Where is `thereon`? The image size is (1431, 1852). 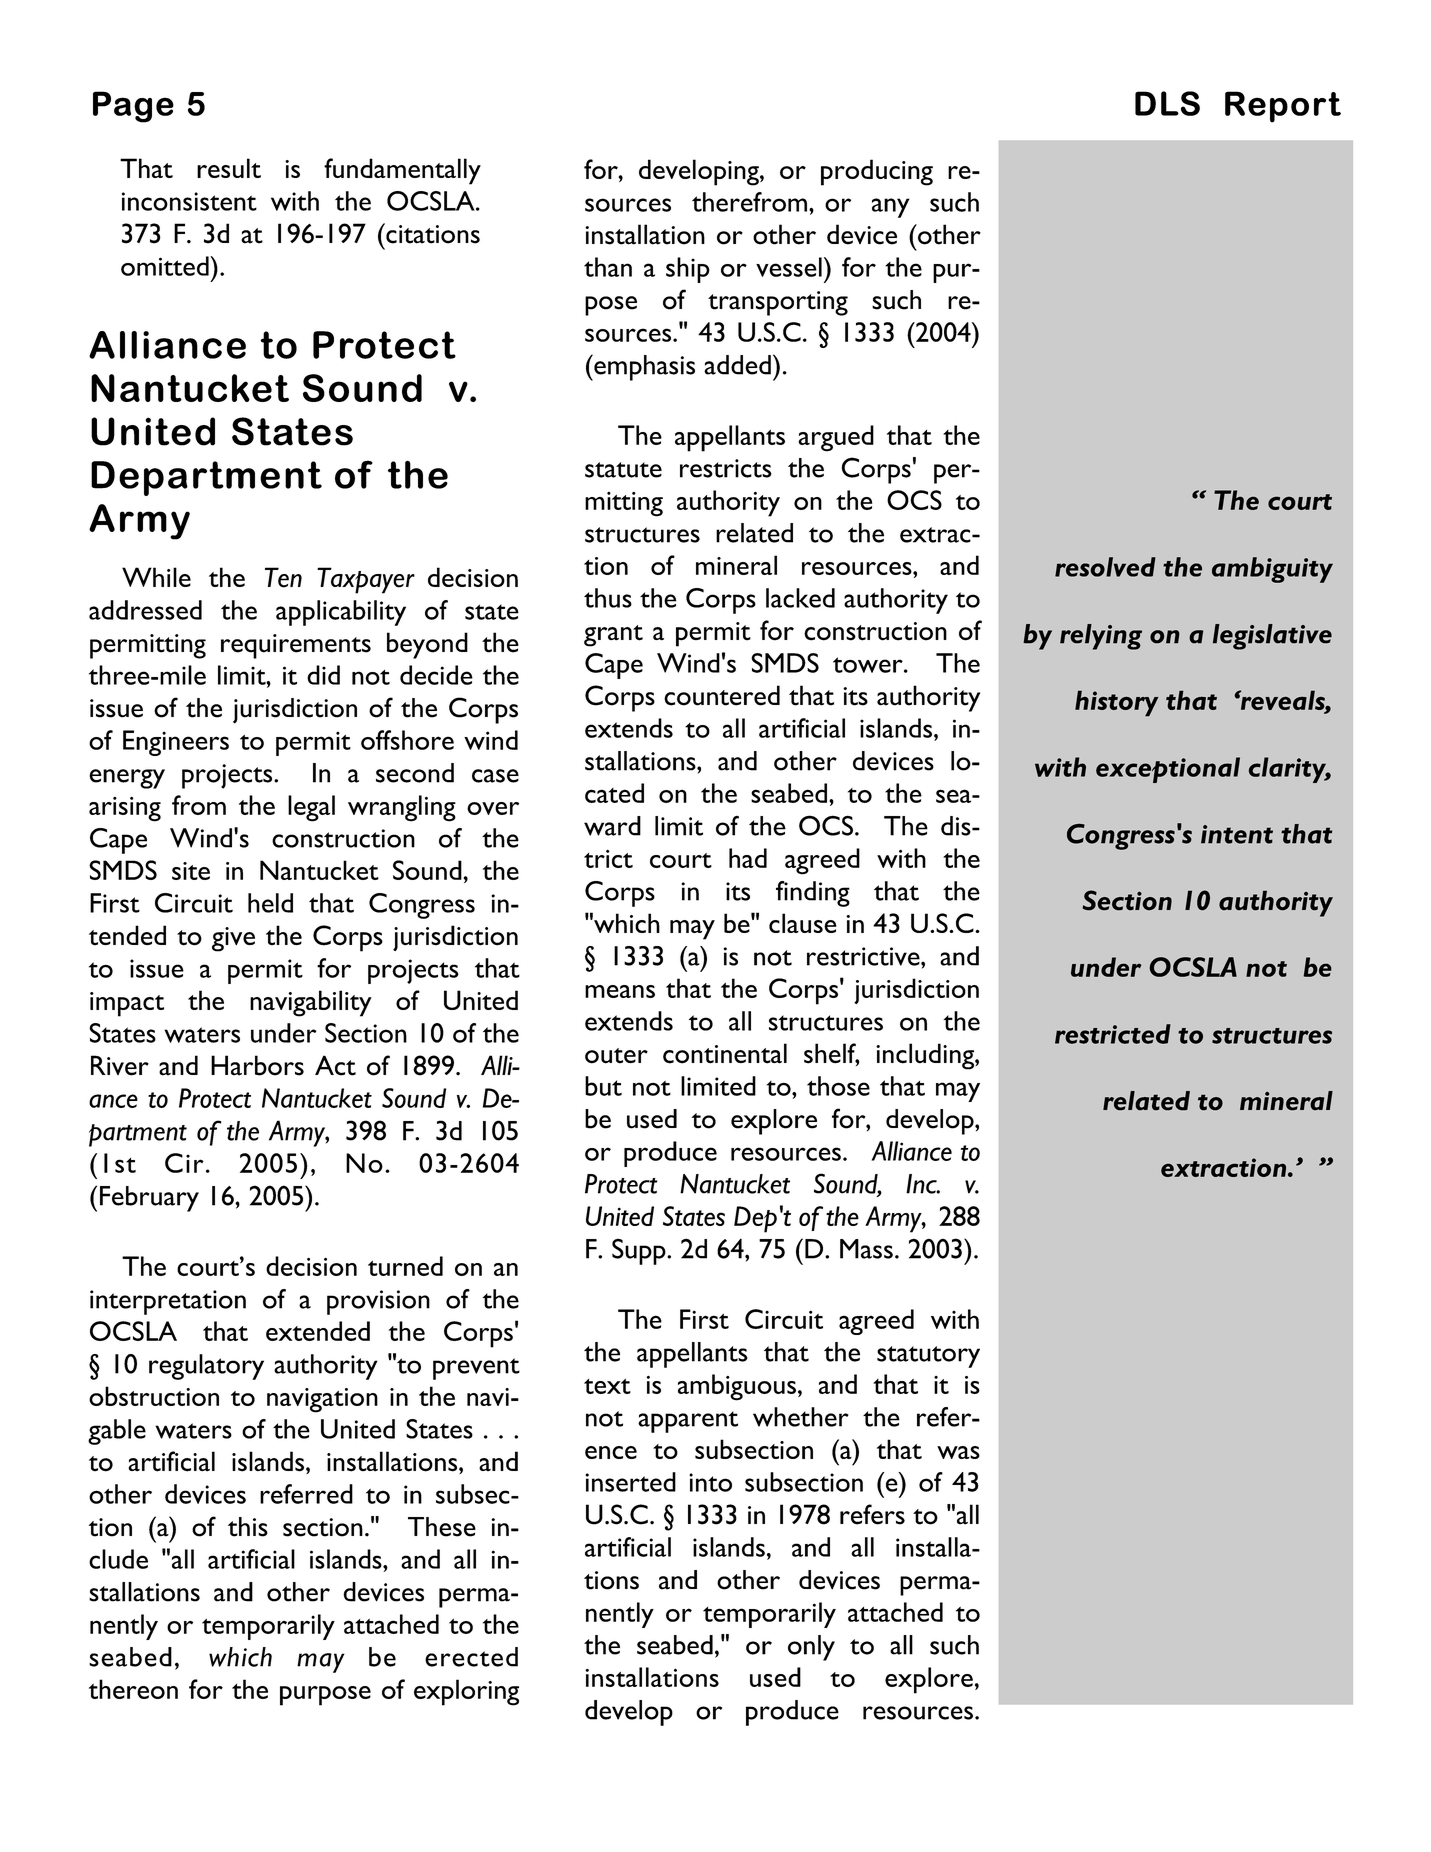 thereon is located at coordinates (133, 1689).
